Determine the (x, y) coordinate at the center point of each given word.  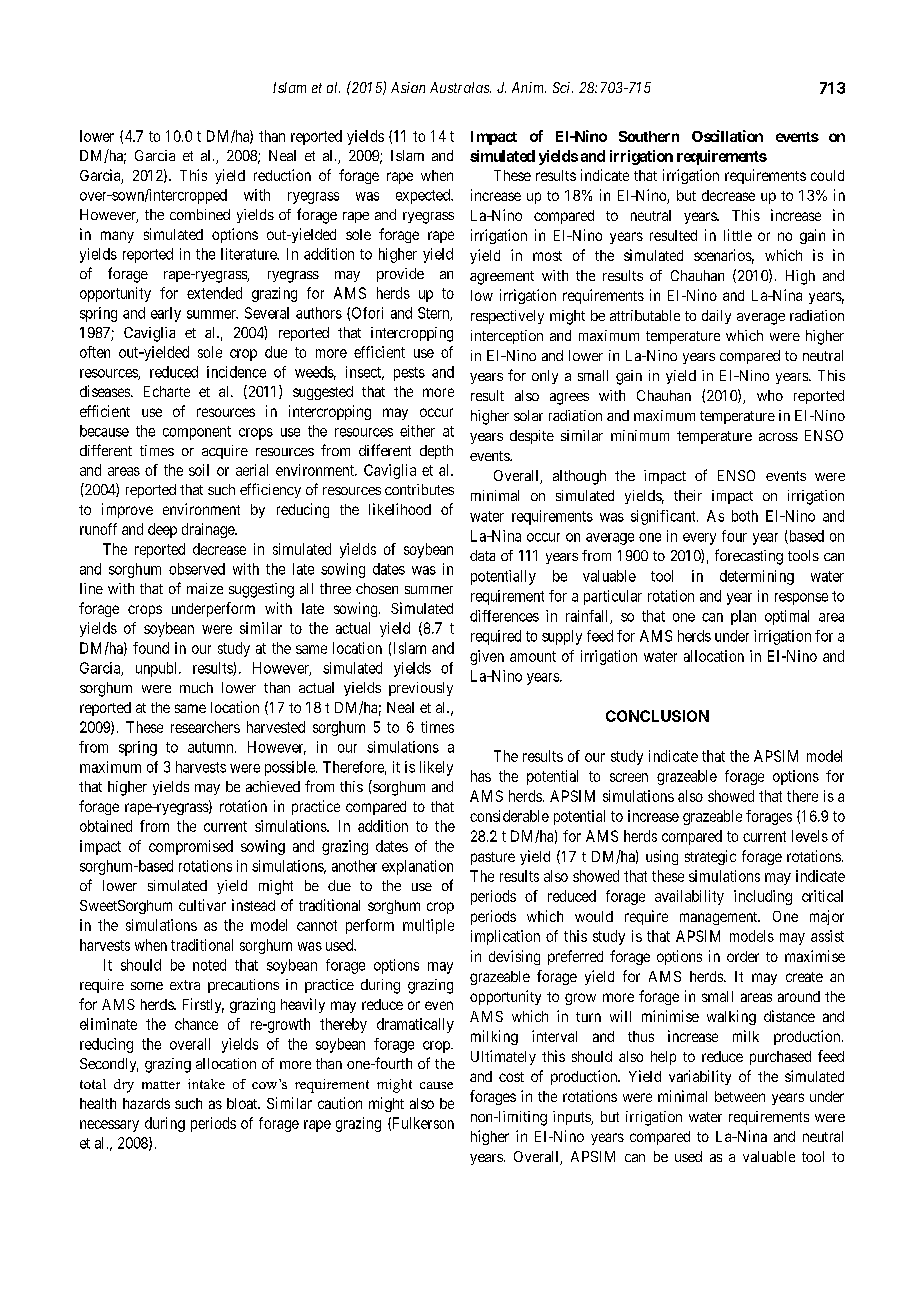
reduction (282, 175)
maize (205, 588)
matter (161, 1085)
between (740, 1096)
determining (757, 577)
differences (504, 616)
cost (511, 1077)
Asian (408, 87)
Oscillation (727, 136)
